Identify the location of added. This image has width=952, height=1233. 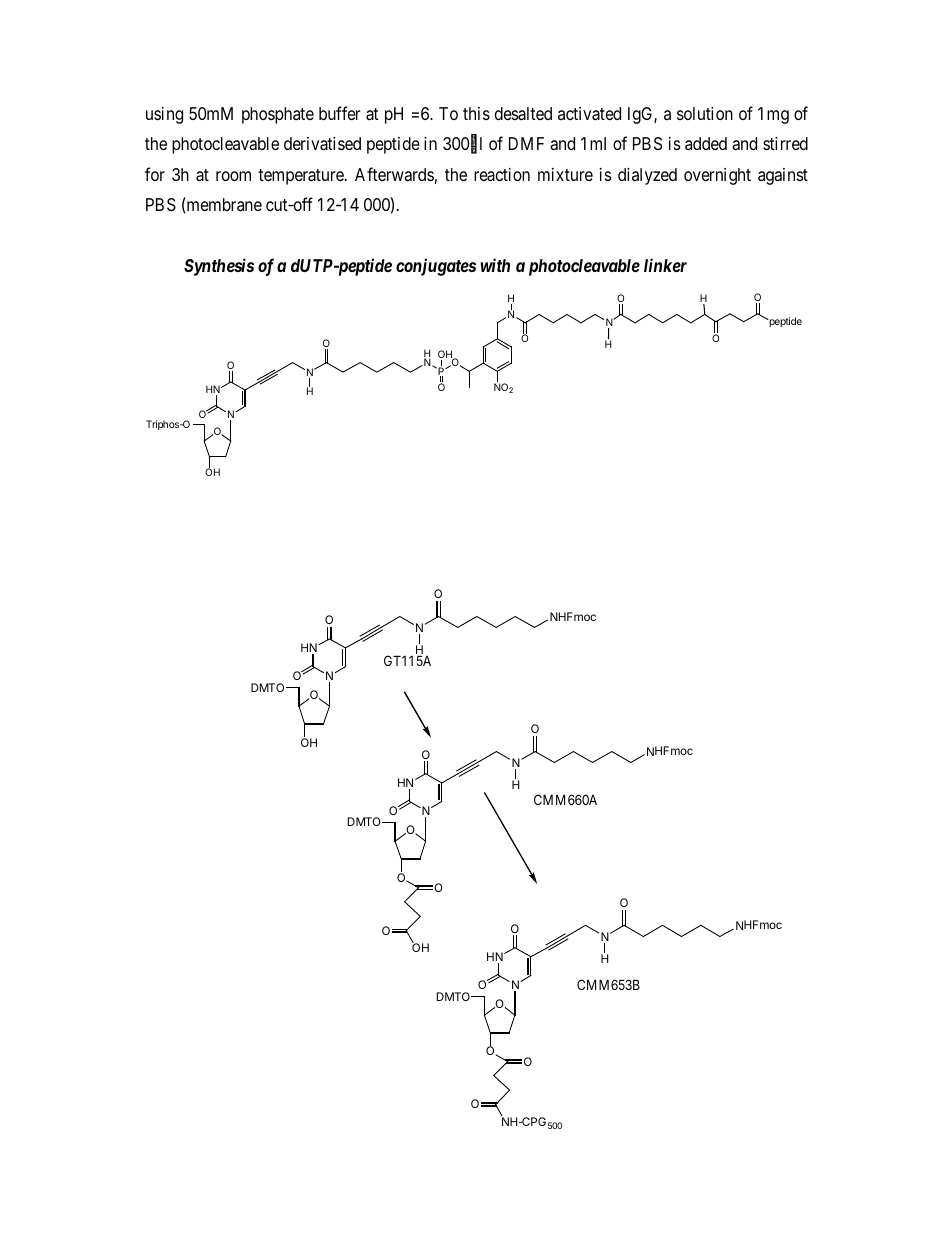
(706, 143).
